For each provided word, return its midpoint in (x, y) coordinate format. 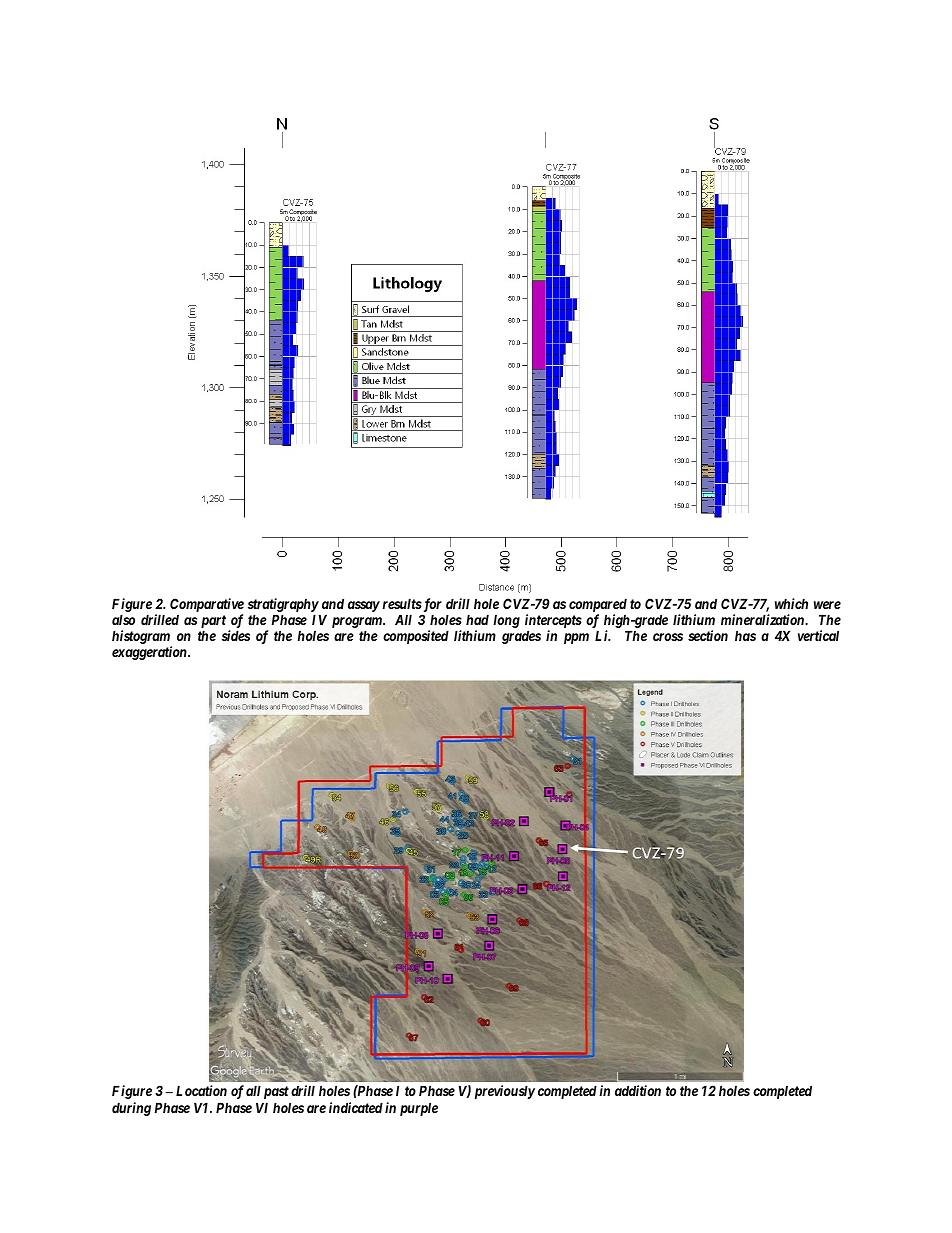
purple (419, 1109)
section (708, 635)
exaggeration (150, 653)
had (477, 619)
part (213, 623)
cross (668, 637)
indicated (356, 1107)
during (131, 1109)
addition (638, 1090)
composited (416, 637)
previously (505, 1092)
